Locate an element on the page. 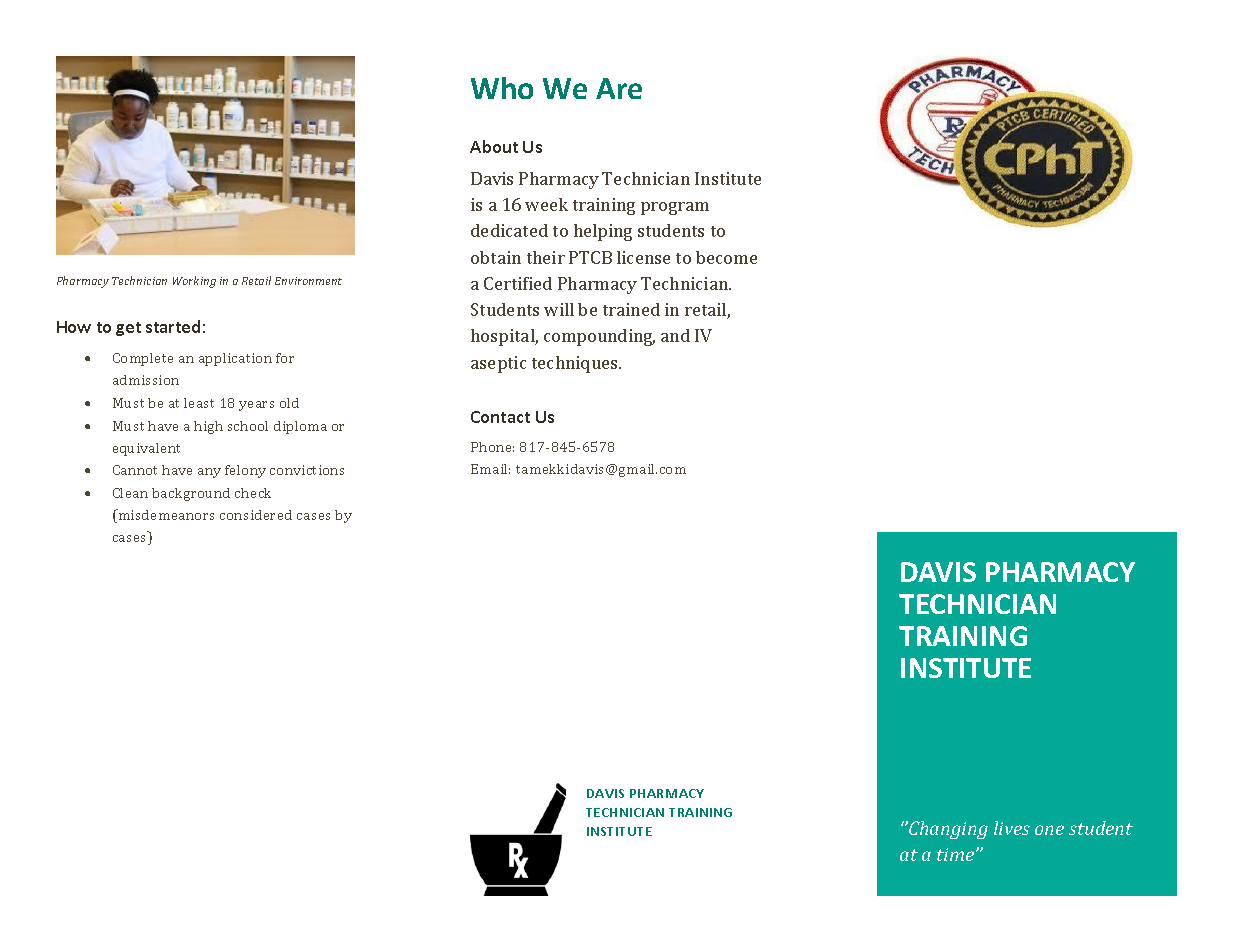  Email is located at coordinates (490, 469).
